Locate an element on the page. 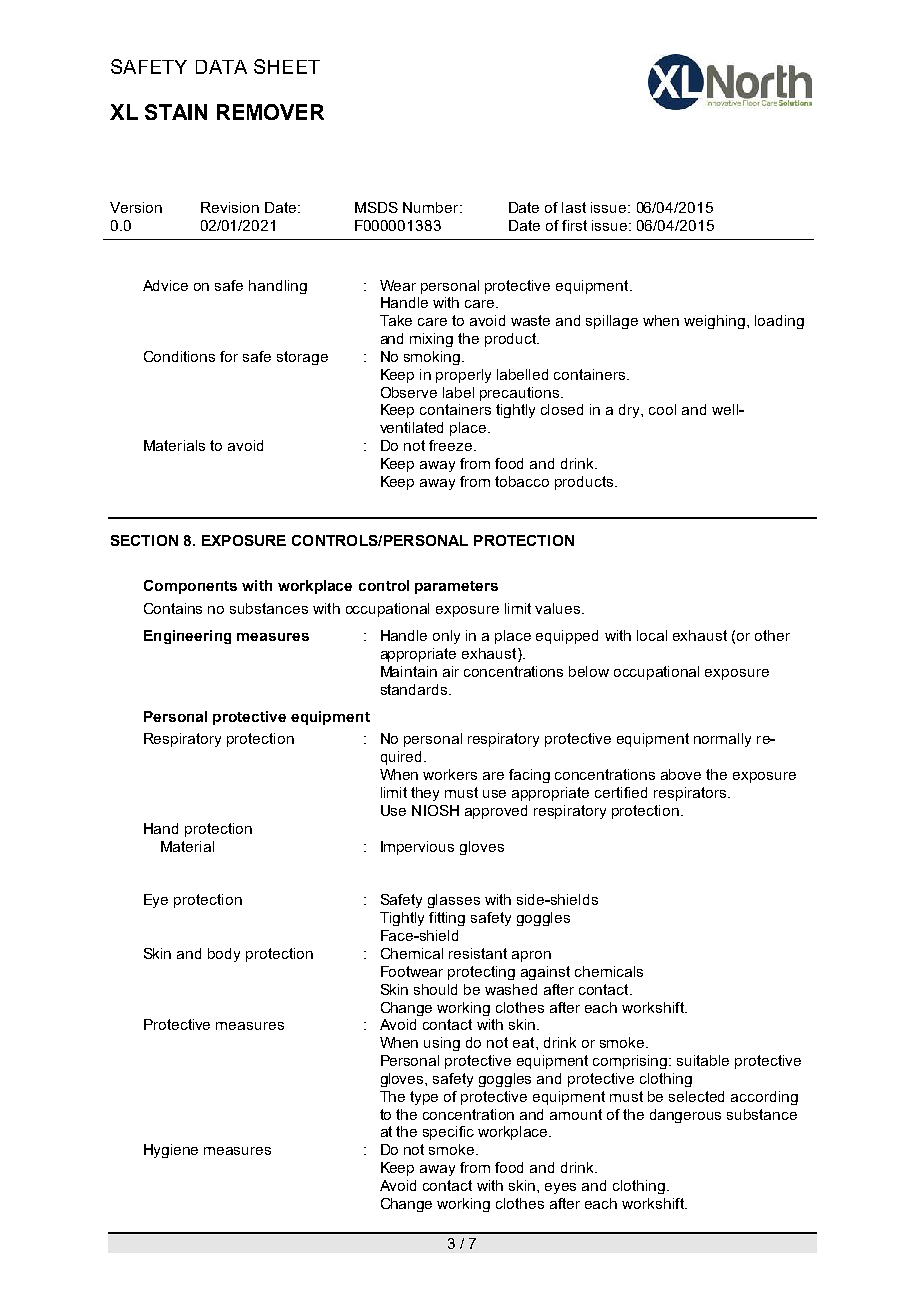 Image resolution: width=924 pixels, height=1308 pixels. last is located at coordinates (574, 207).
